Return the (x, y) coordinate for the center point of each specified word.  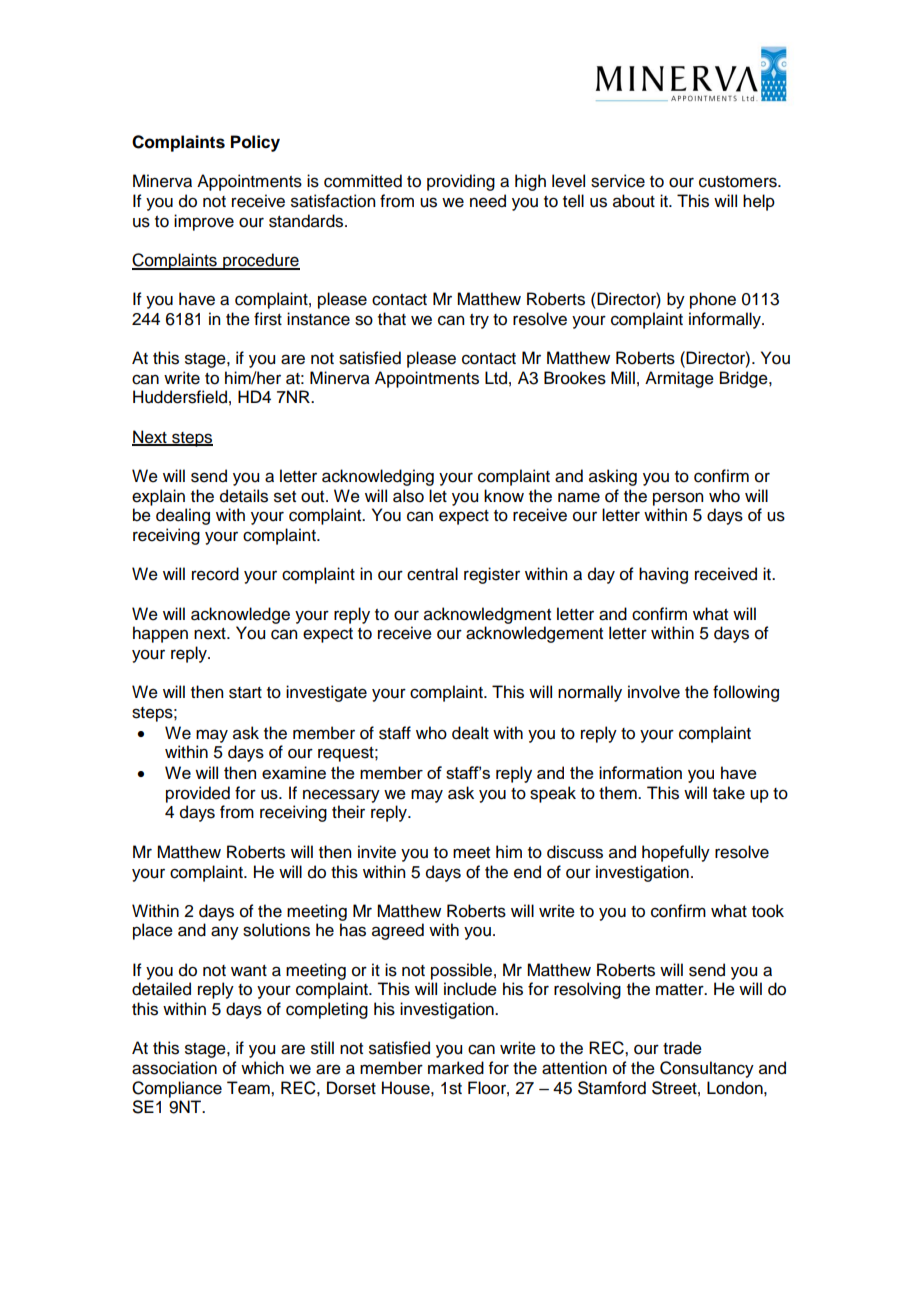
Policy (255, 143)
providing (461, 182)
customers (739, 182)
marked (456, 1068)
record (215, 574)
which (262, 1068)
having (663, 575)
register (492, 575)
